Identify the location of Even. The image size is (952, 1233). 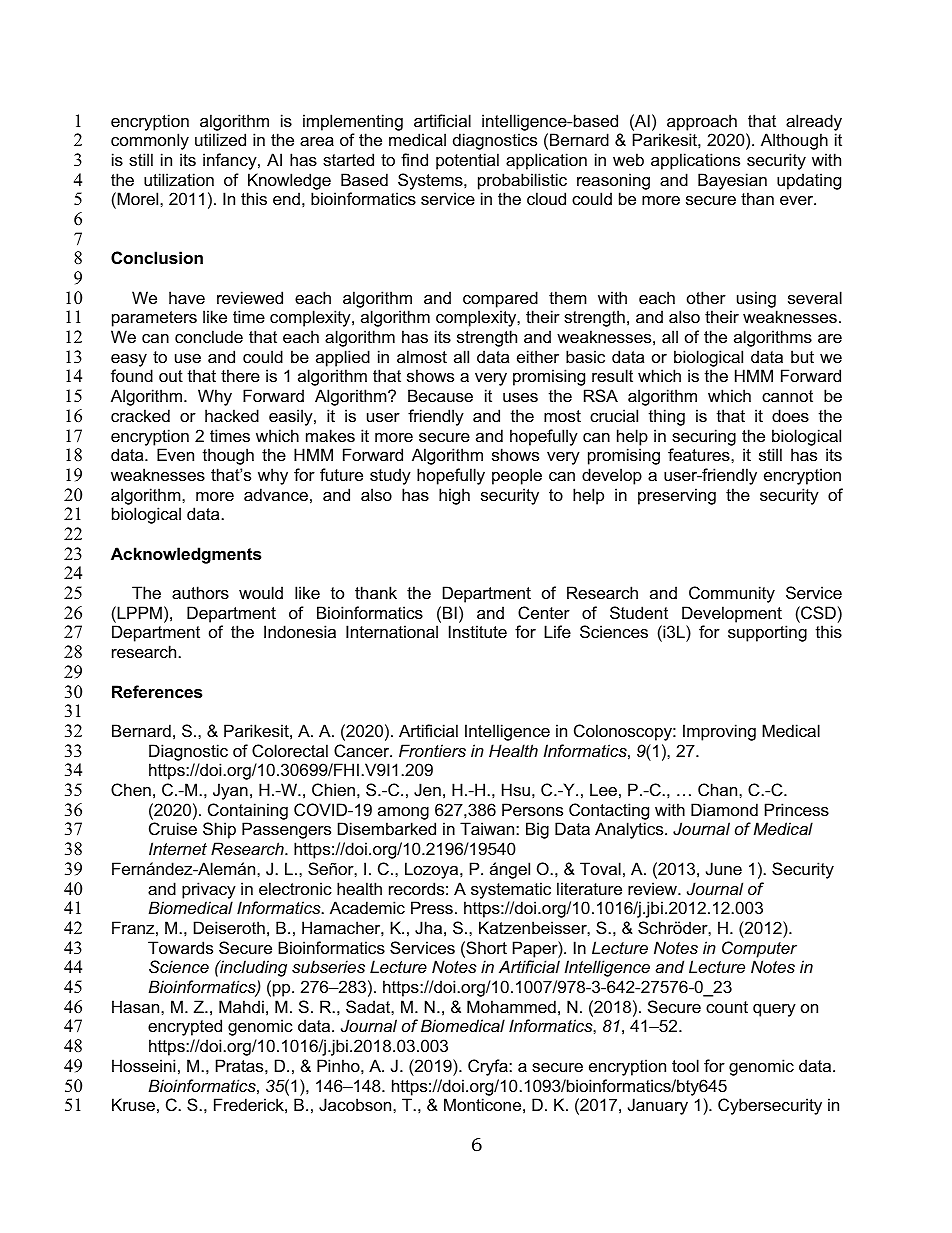
(175, 454).
